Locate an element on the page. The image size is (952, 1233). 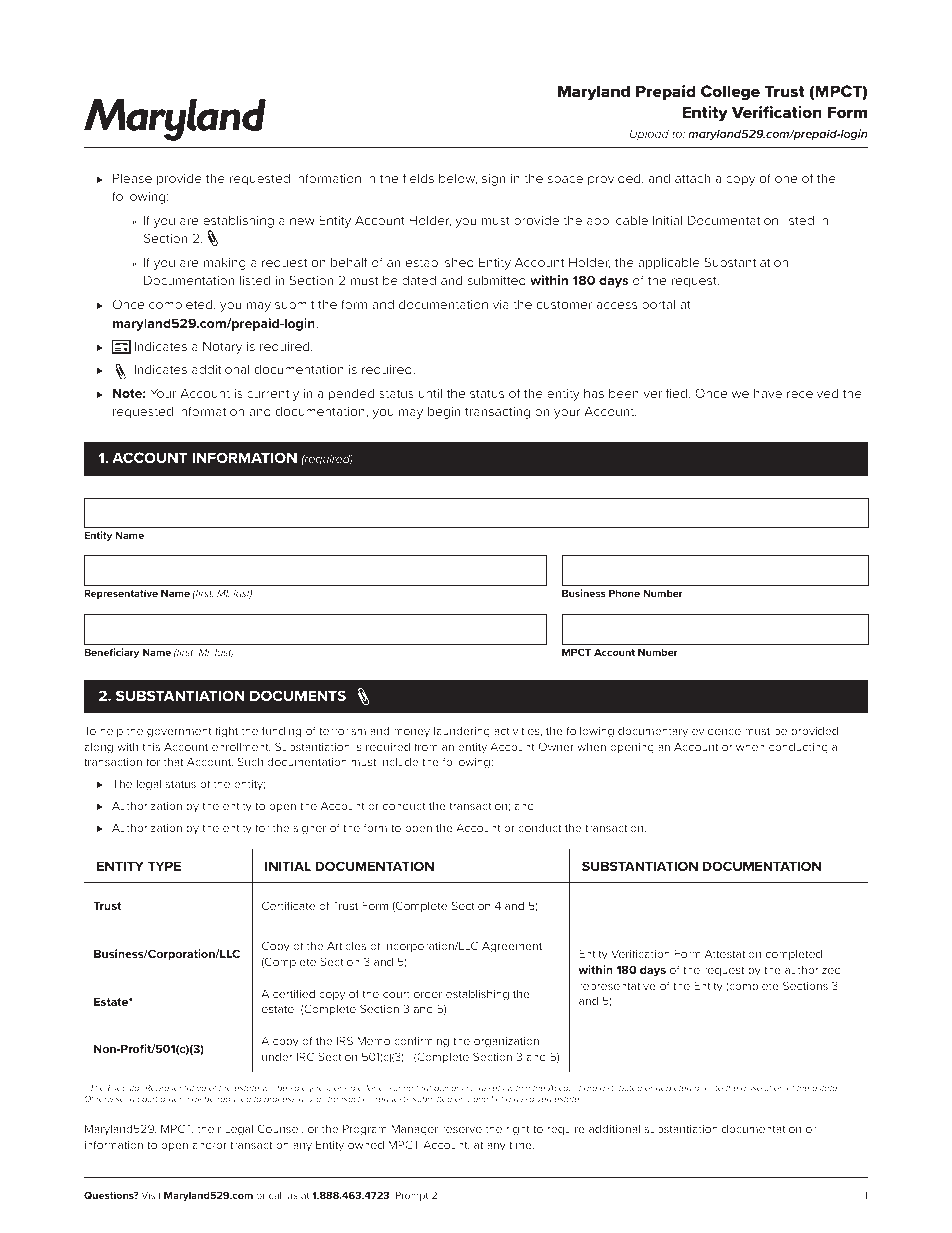
money is located at coordinates (412, 733).
